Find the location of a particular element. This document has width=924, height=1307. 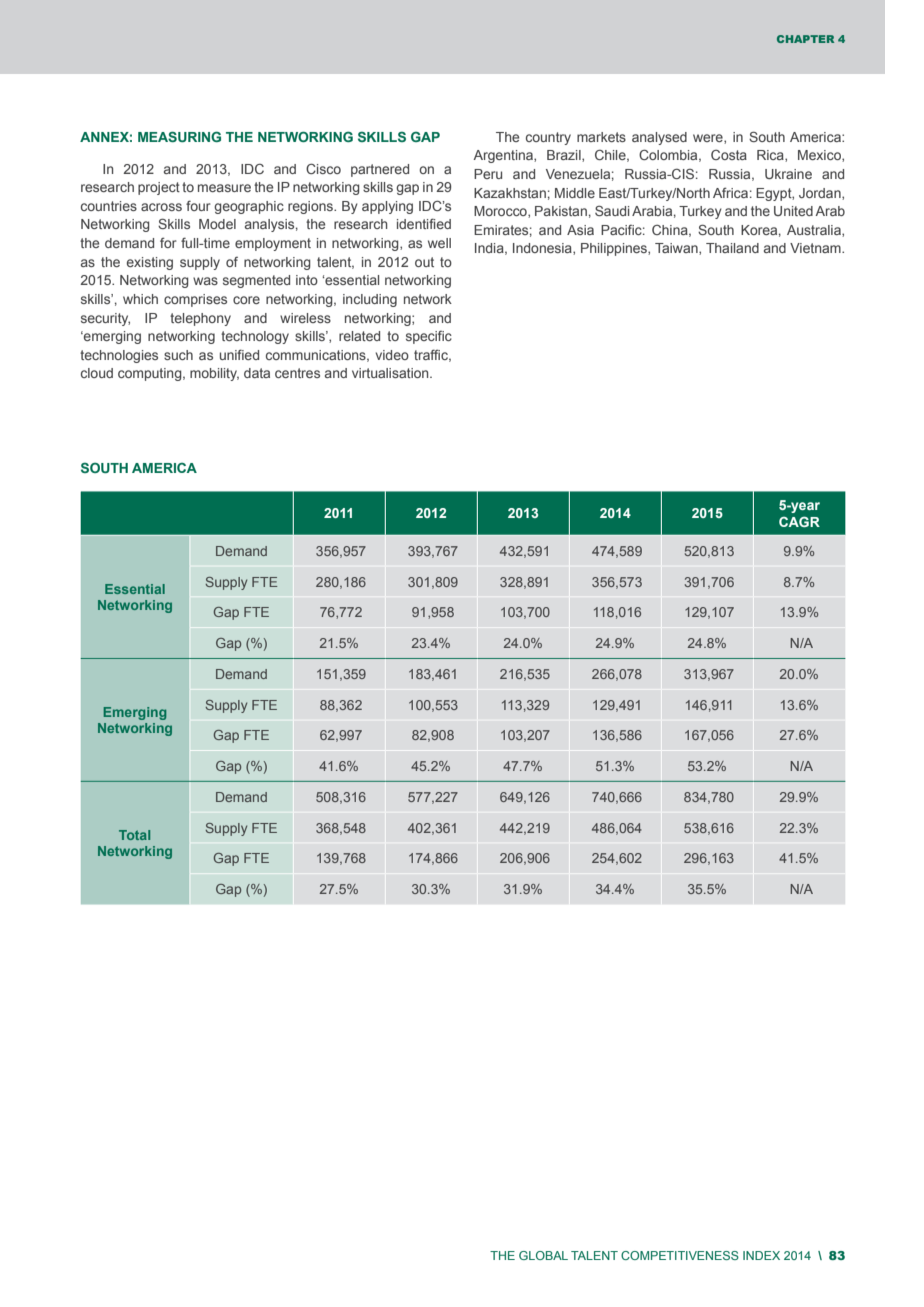

Costa is located at coordinates (729, 155).
